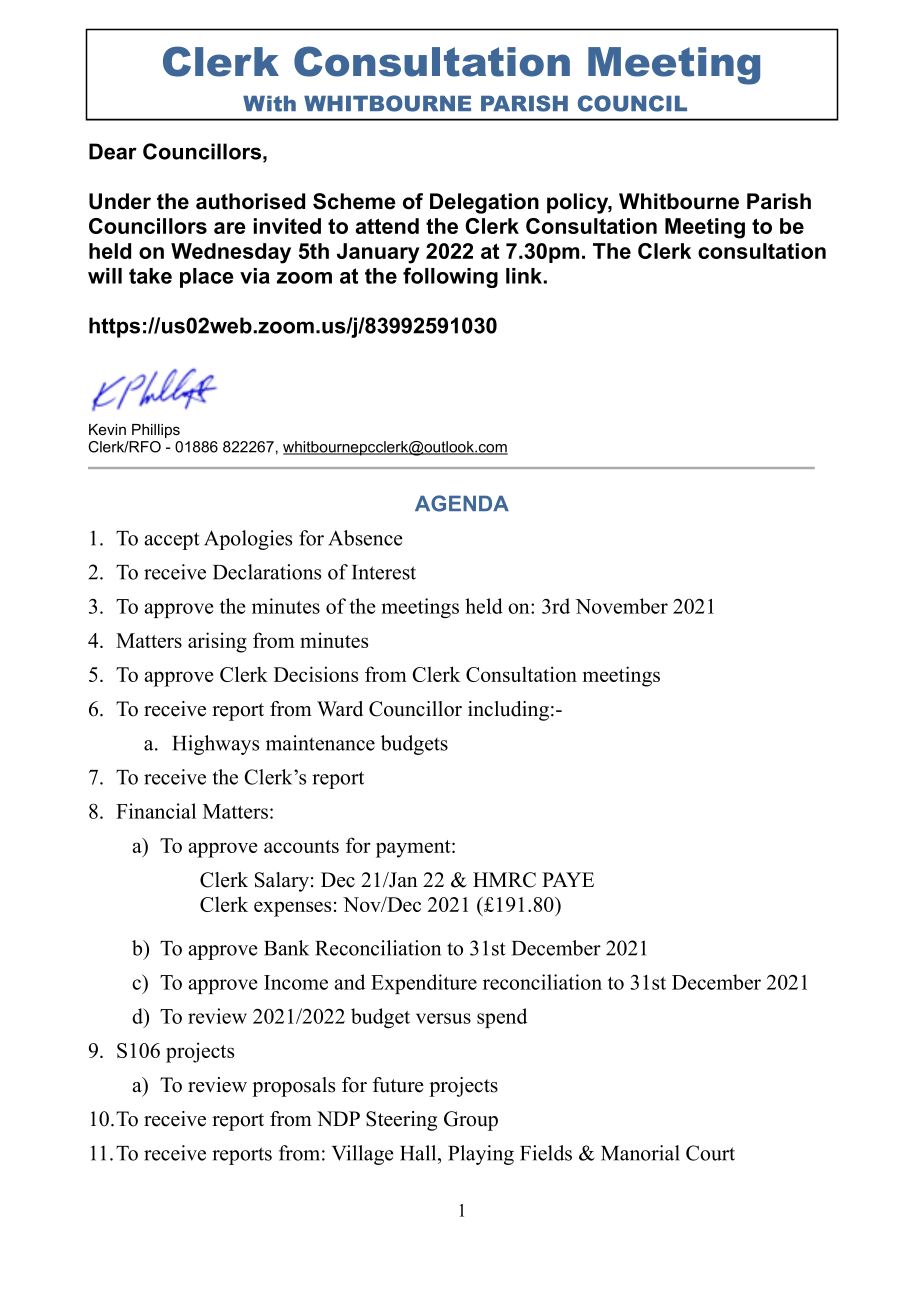 The image size is (924, 1308). I want to click on Delegation, so click(484, 203).
